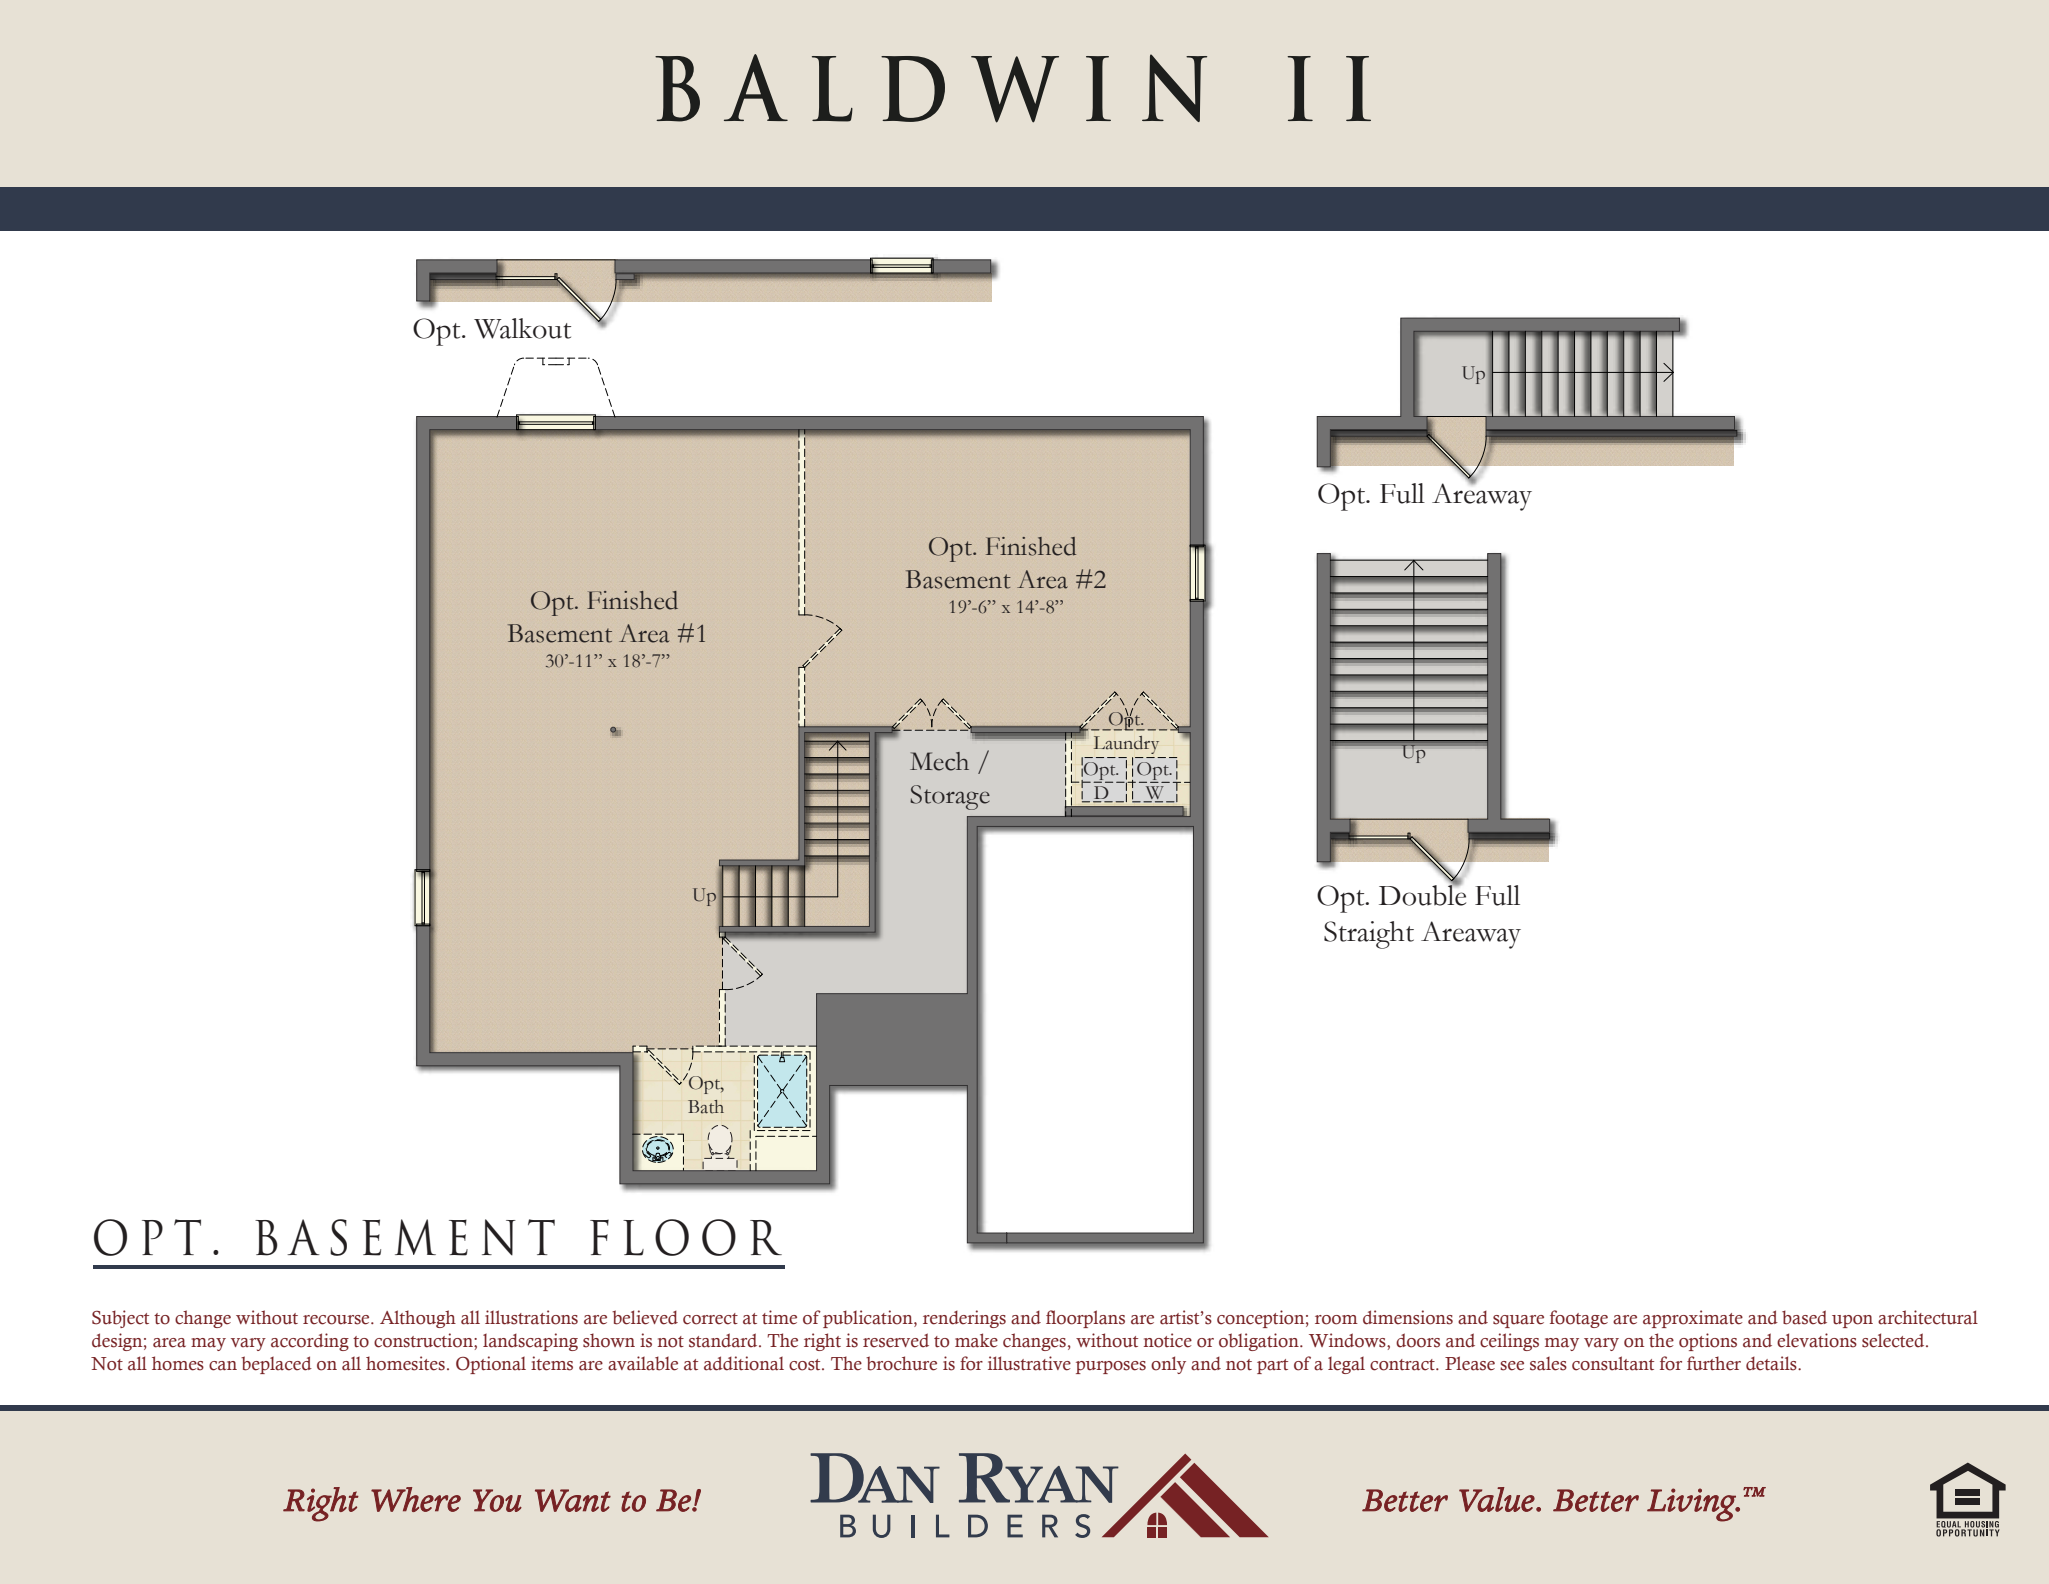  Describe the element at coordinates (869, 1319) in the screenshot. I see `publication` at that location.
